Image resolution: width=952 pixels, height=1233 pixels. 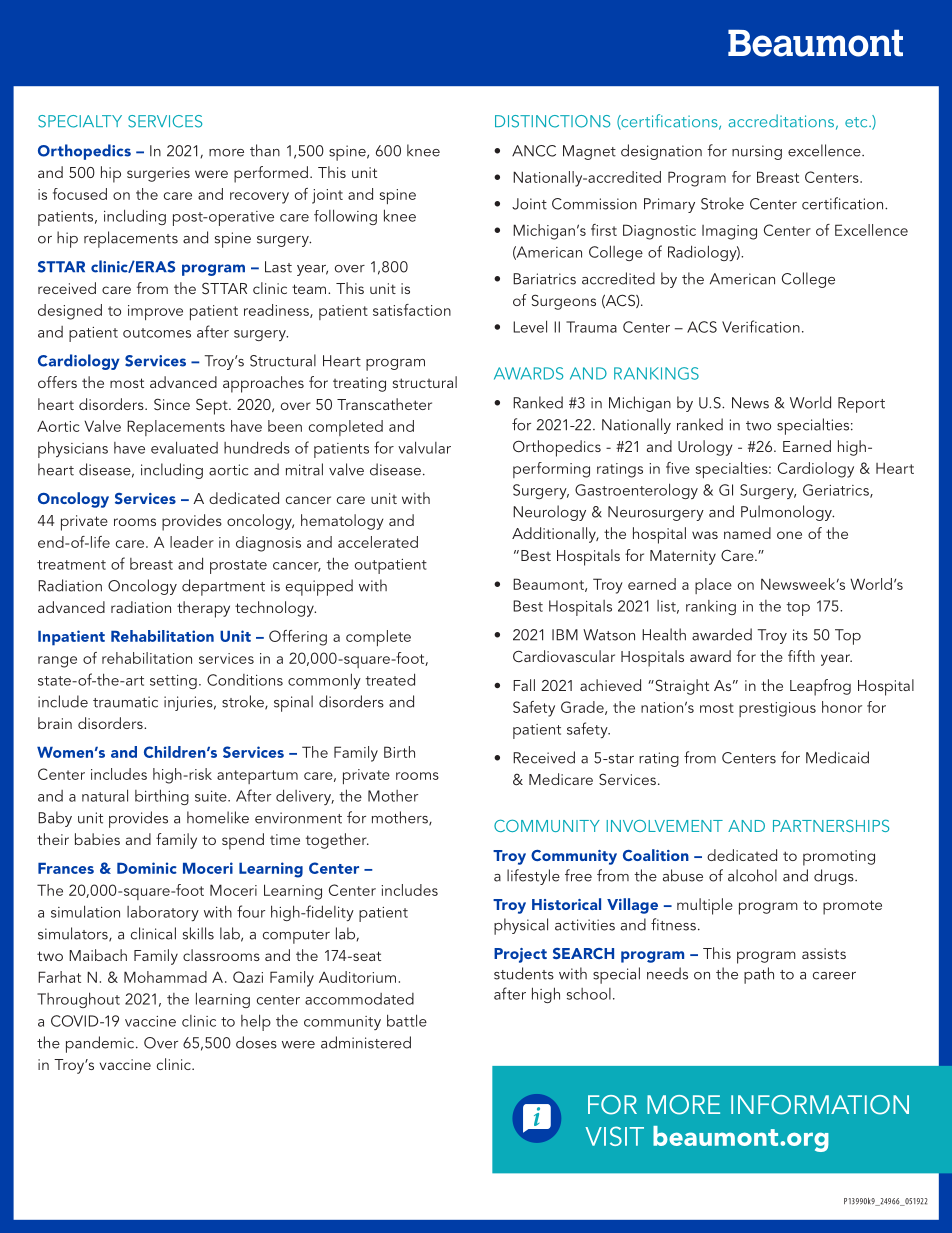 I want to click on setting, so click(x=173, y=682).
